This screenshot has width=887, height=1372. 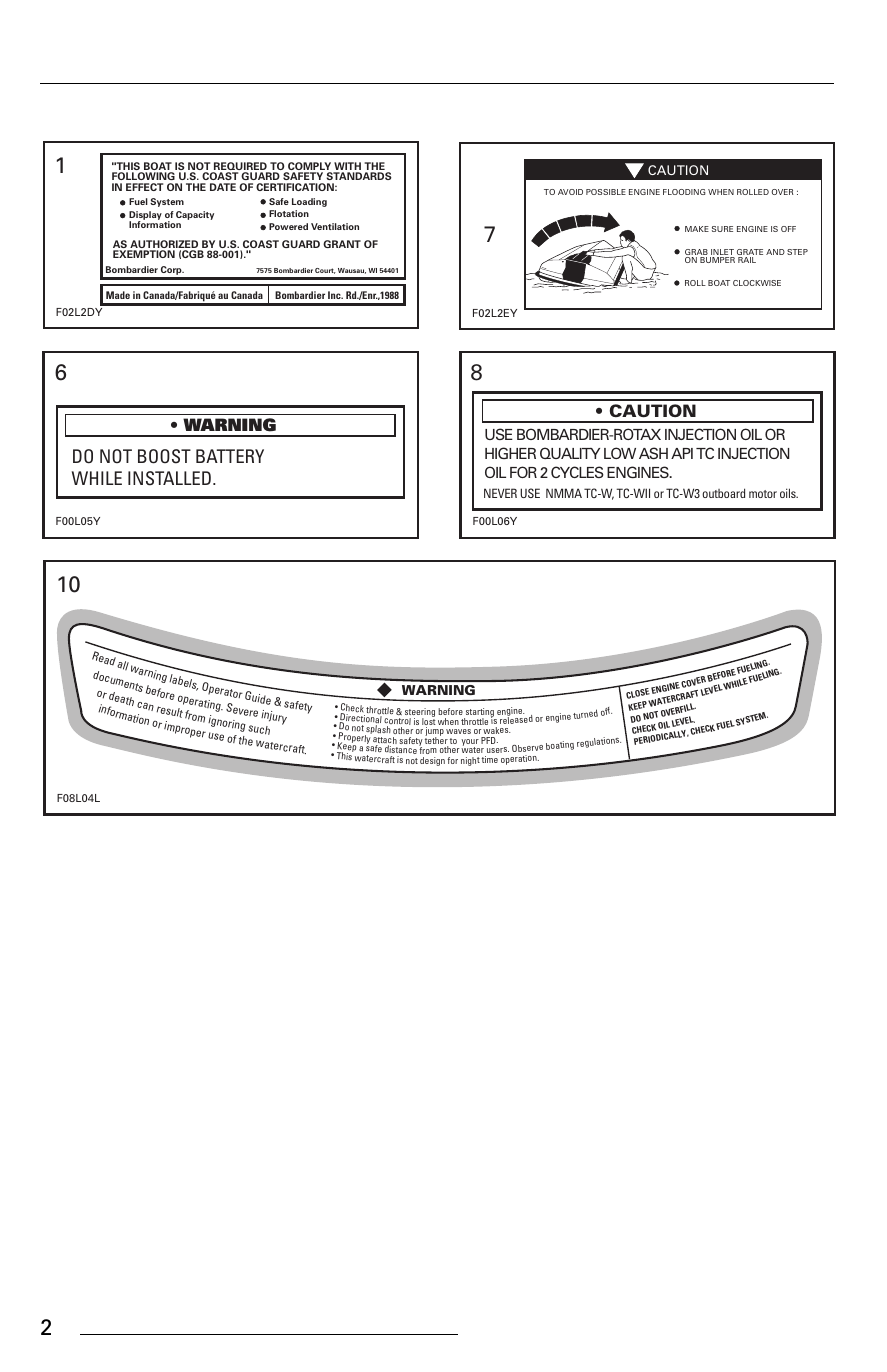 I want to click on outboard, so click(x=723, y=493).
